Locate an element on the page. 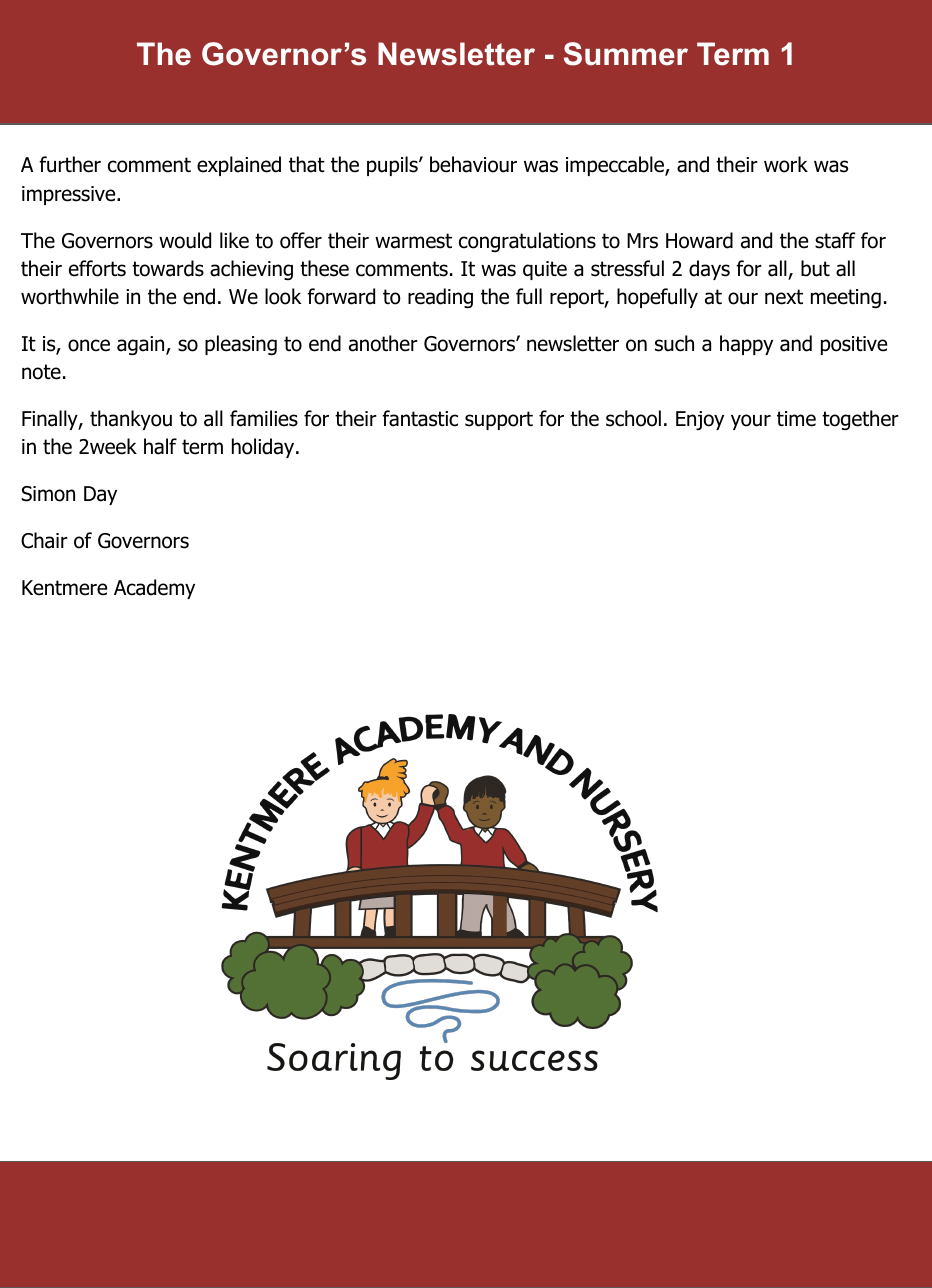 Image resolution: width=932 pixels, height=1288 pixels. fantastic is located at coordinates (420, 418).
